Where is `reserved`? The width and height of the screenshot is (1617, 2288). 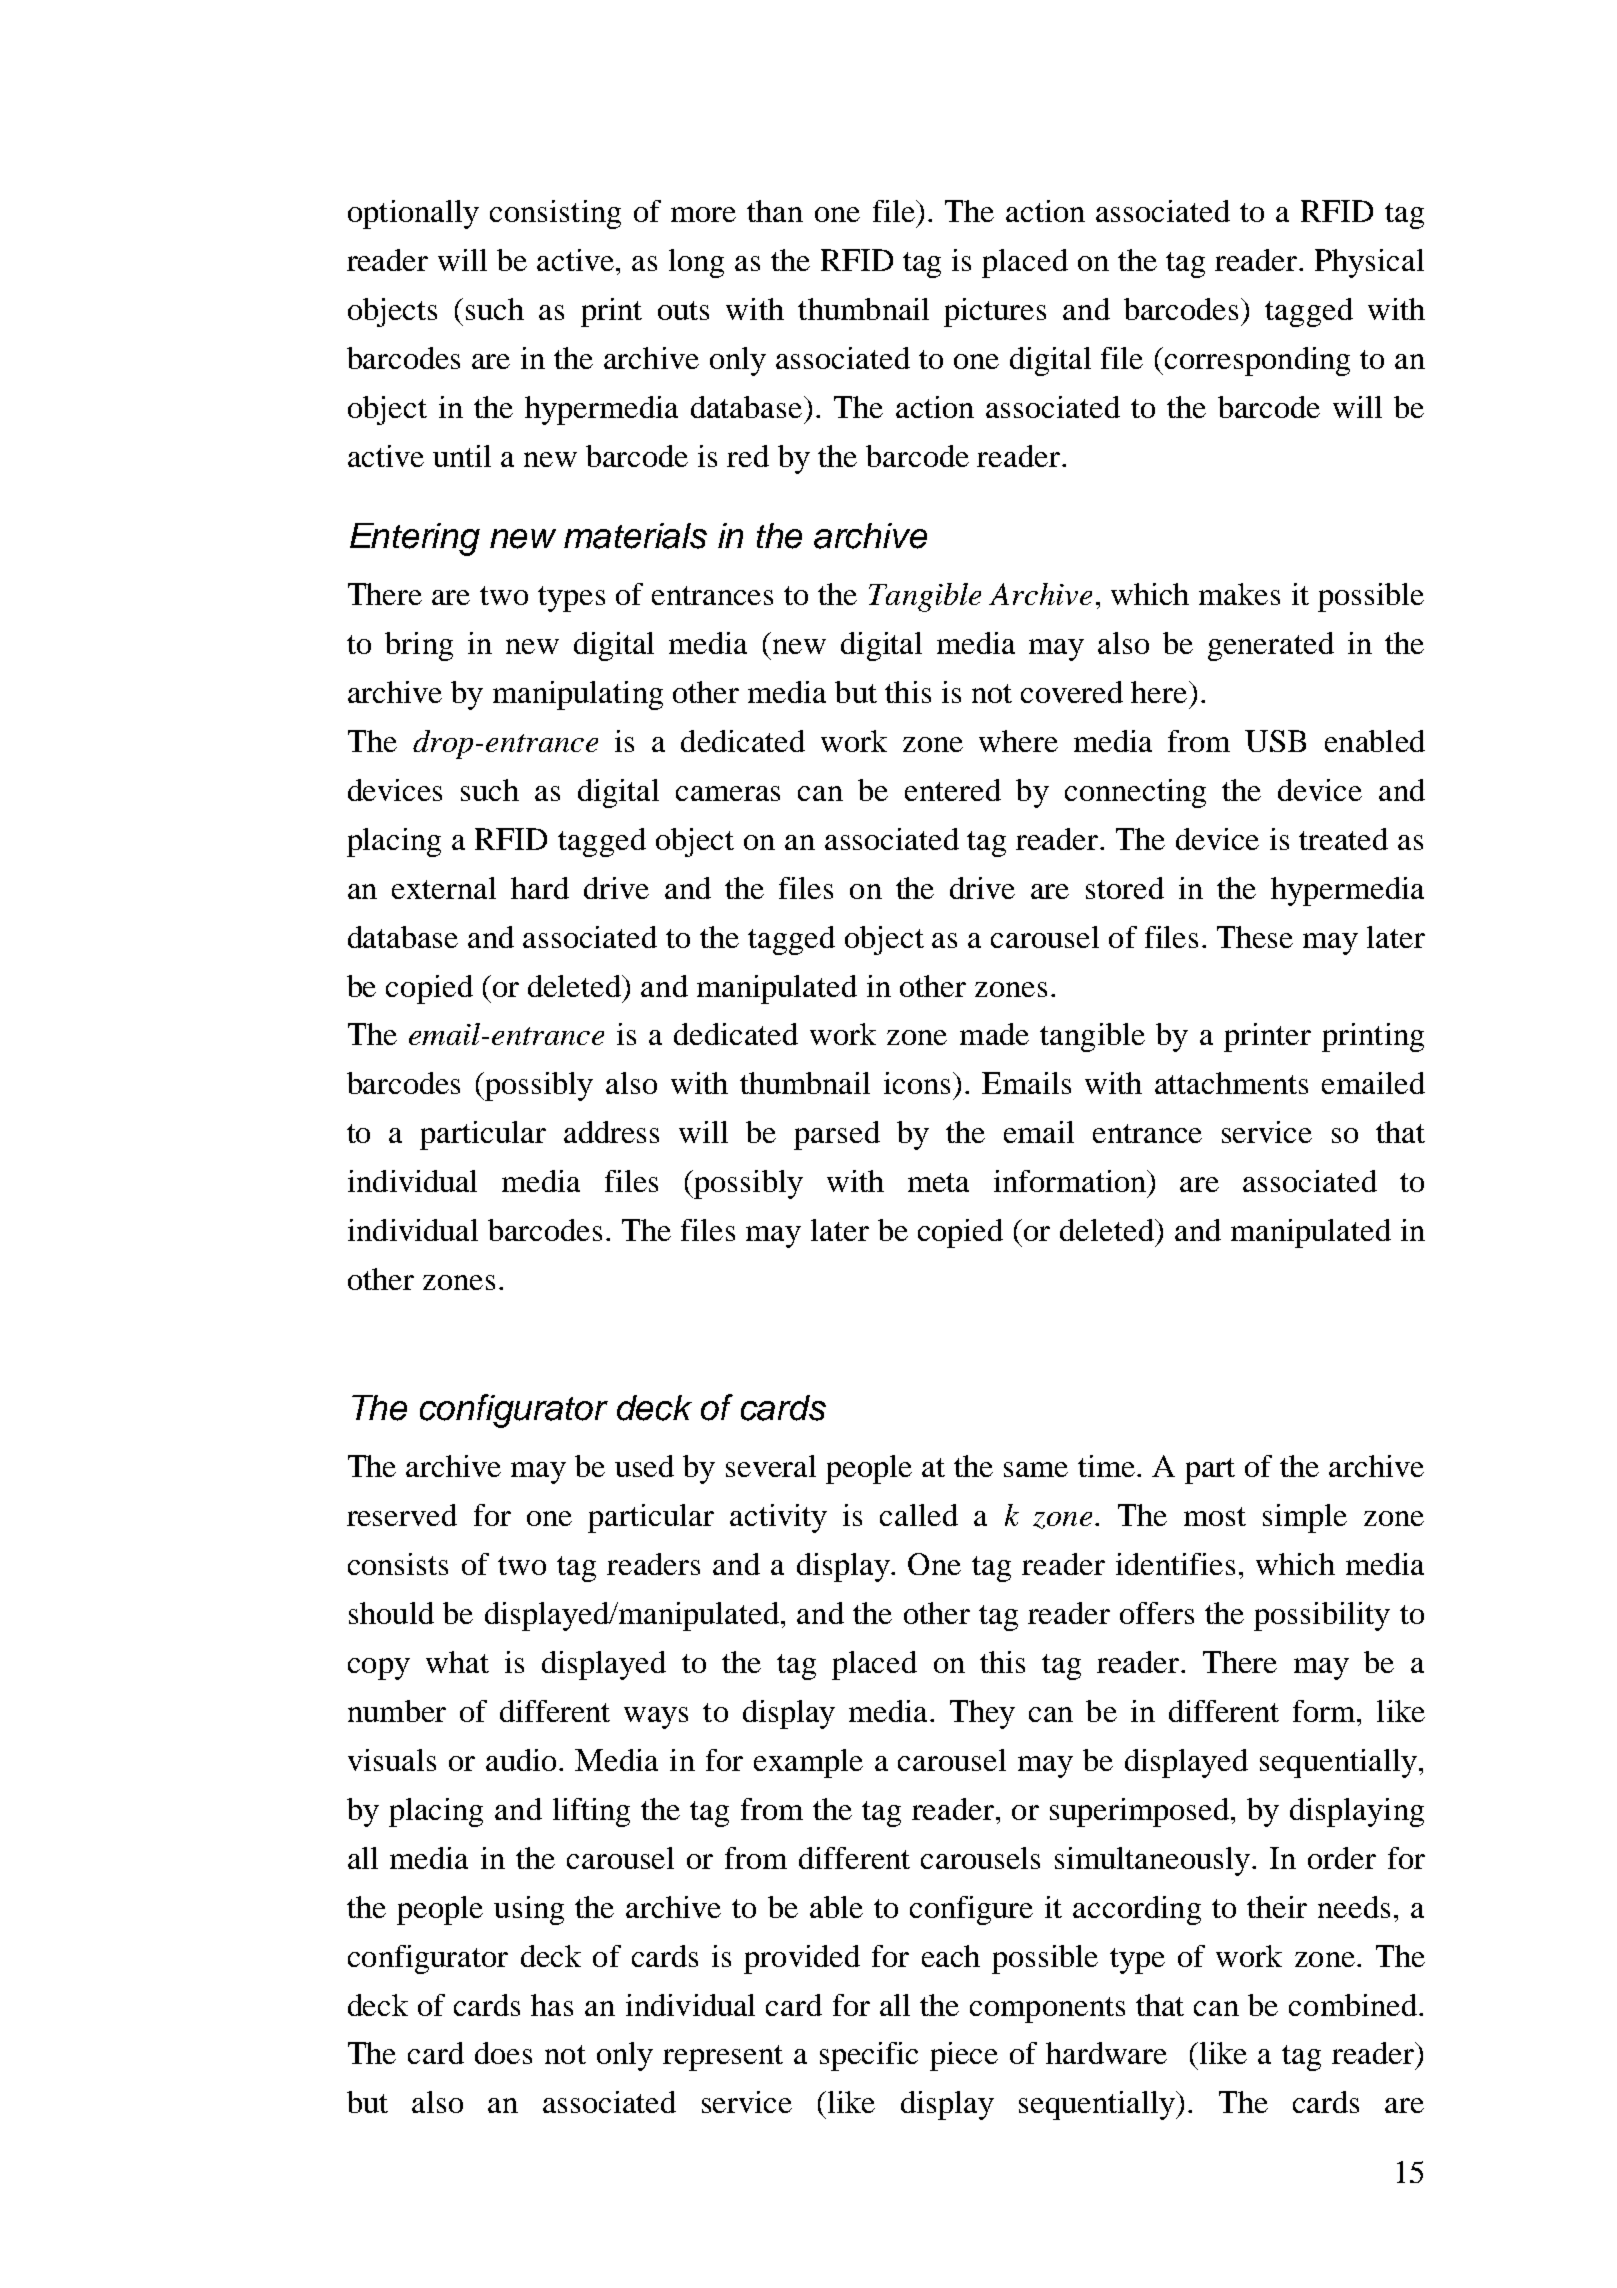
reserved is located at coordinates (402, 1515).
